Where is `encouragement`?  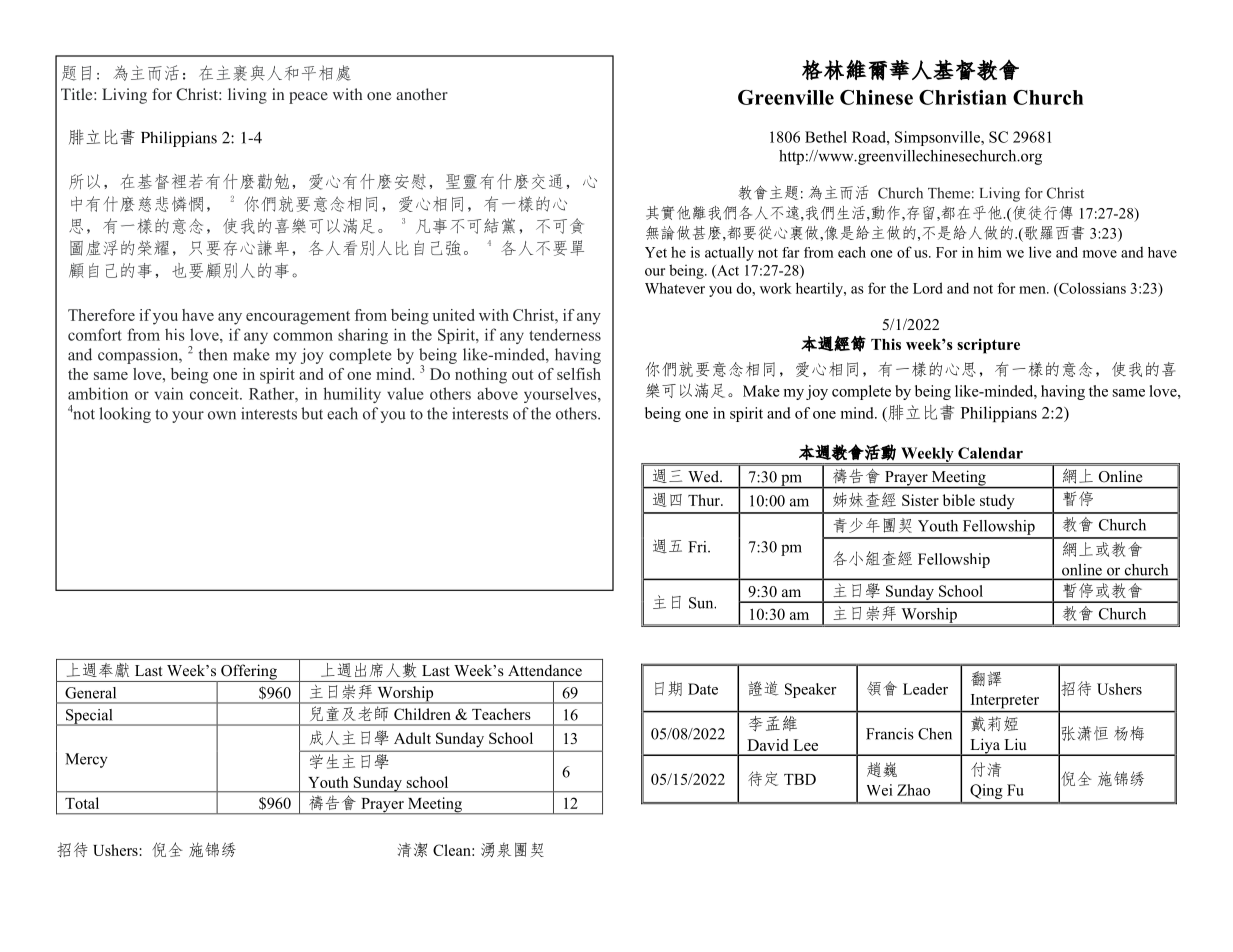 encouragement is located at coordinates (298, 318).
